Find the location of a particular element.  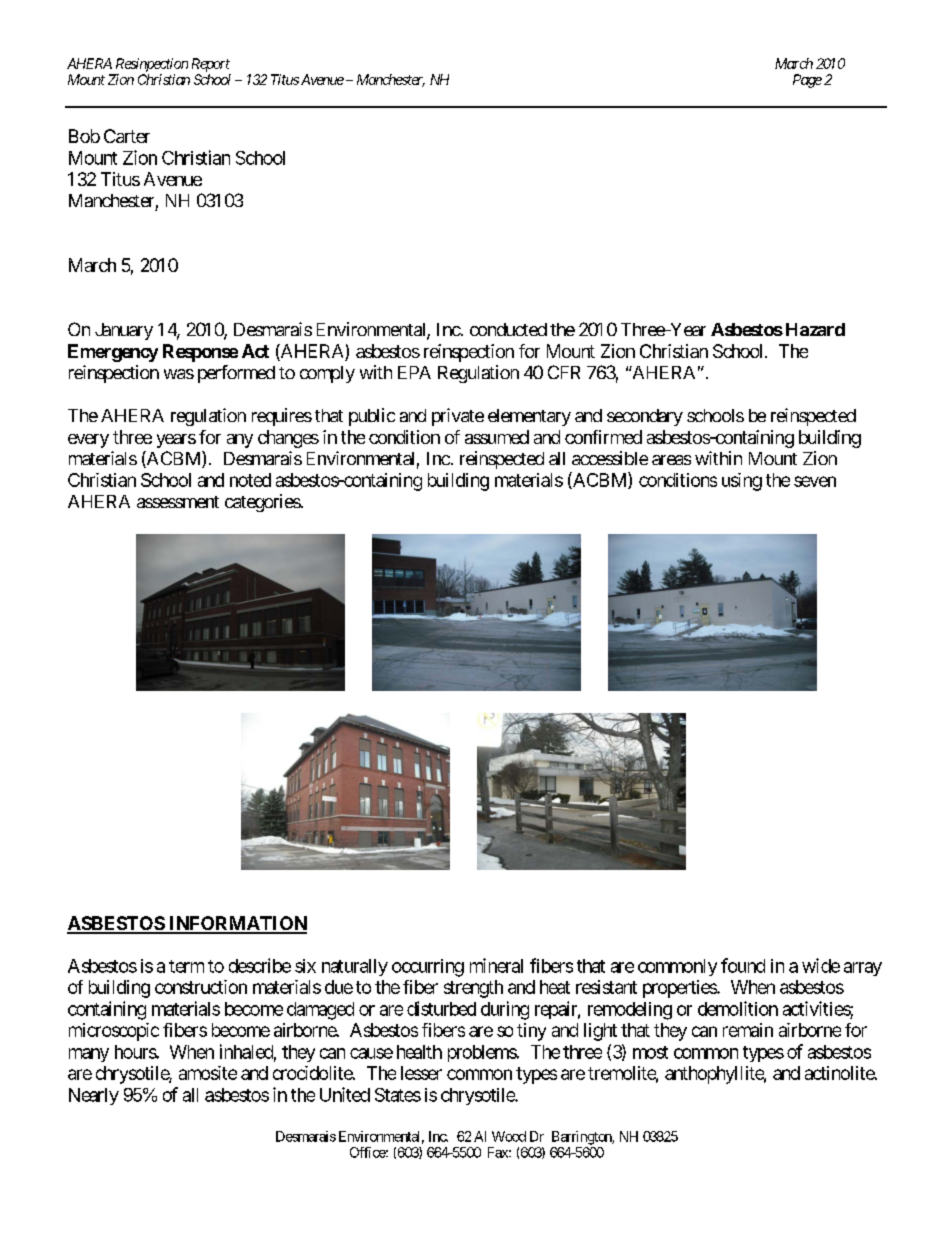

Page is located at coordinates (807, 81).
